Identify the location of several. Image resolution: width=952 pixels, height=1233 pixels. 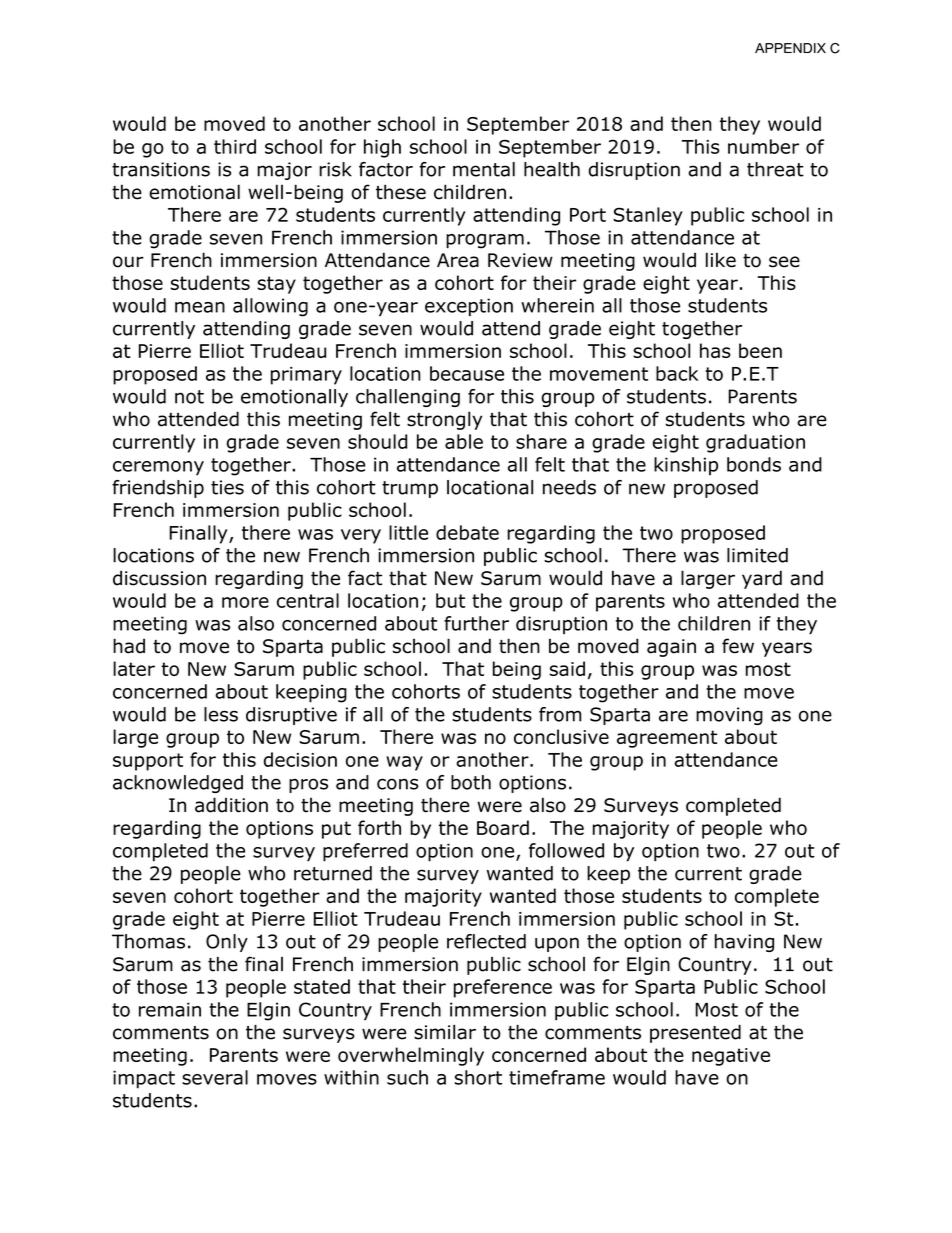
(215, 1077).
